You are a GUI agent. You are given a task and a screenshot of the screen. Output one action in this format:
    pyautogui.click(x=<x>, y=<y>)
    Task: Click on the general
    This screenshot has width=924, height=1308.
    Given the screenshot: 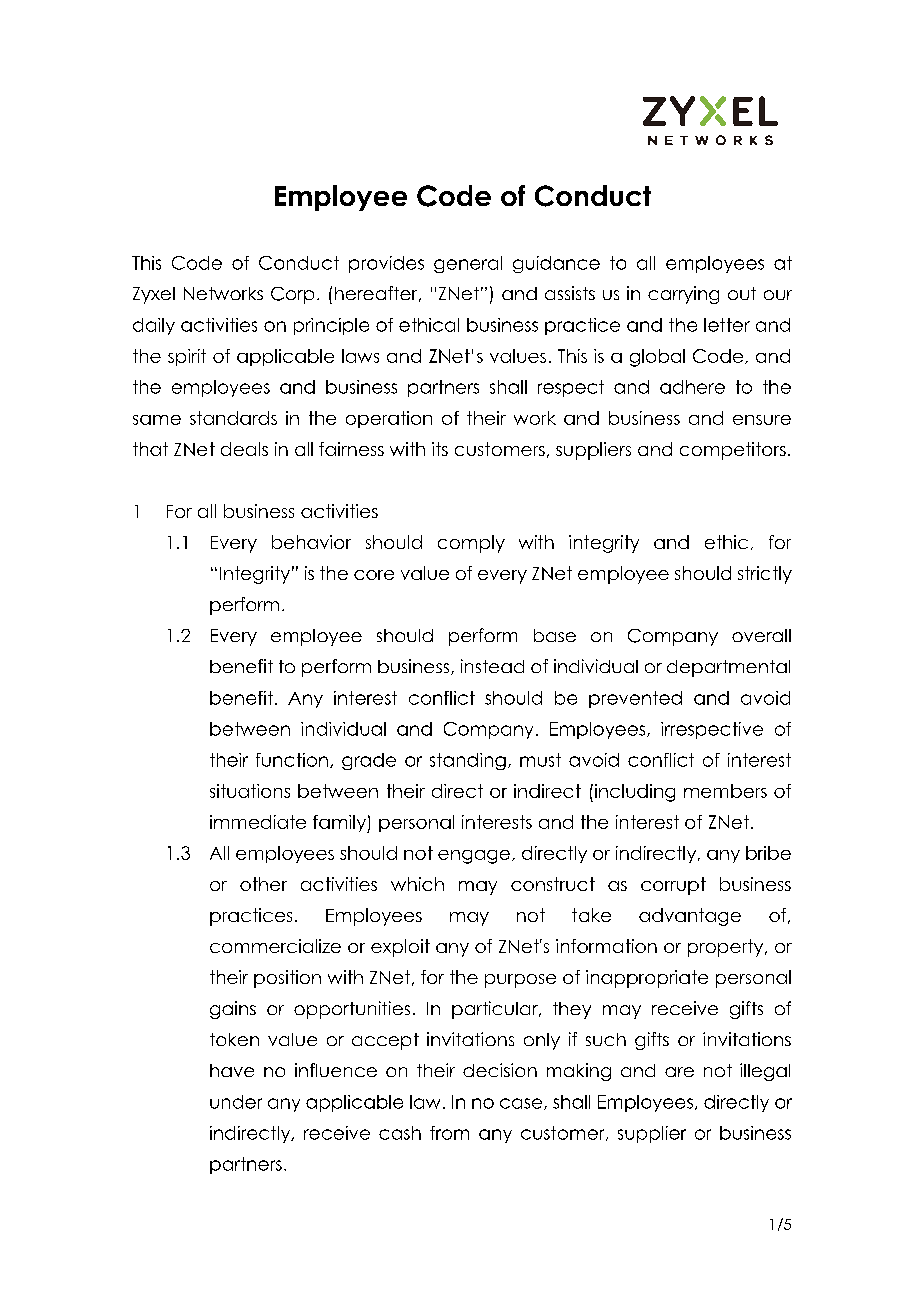 What is the action you would take?
    pyautogui.click(x=468, y=264)
